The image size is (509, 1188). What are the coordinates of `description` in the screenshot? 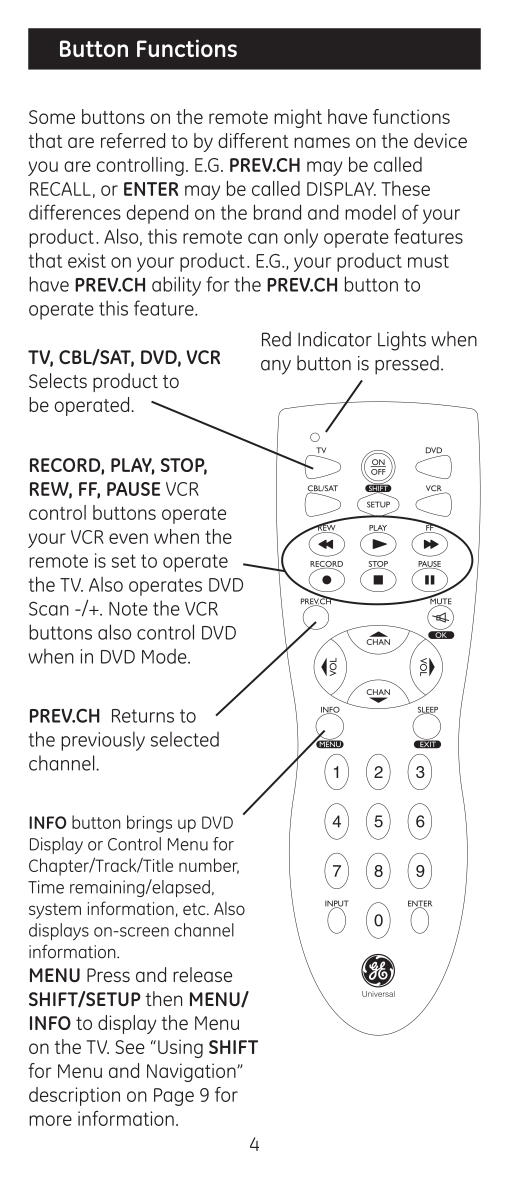 It's located at (74, 1096).
